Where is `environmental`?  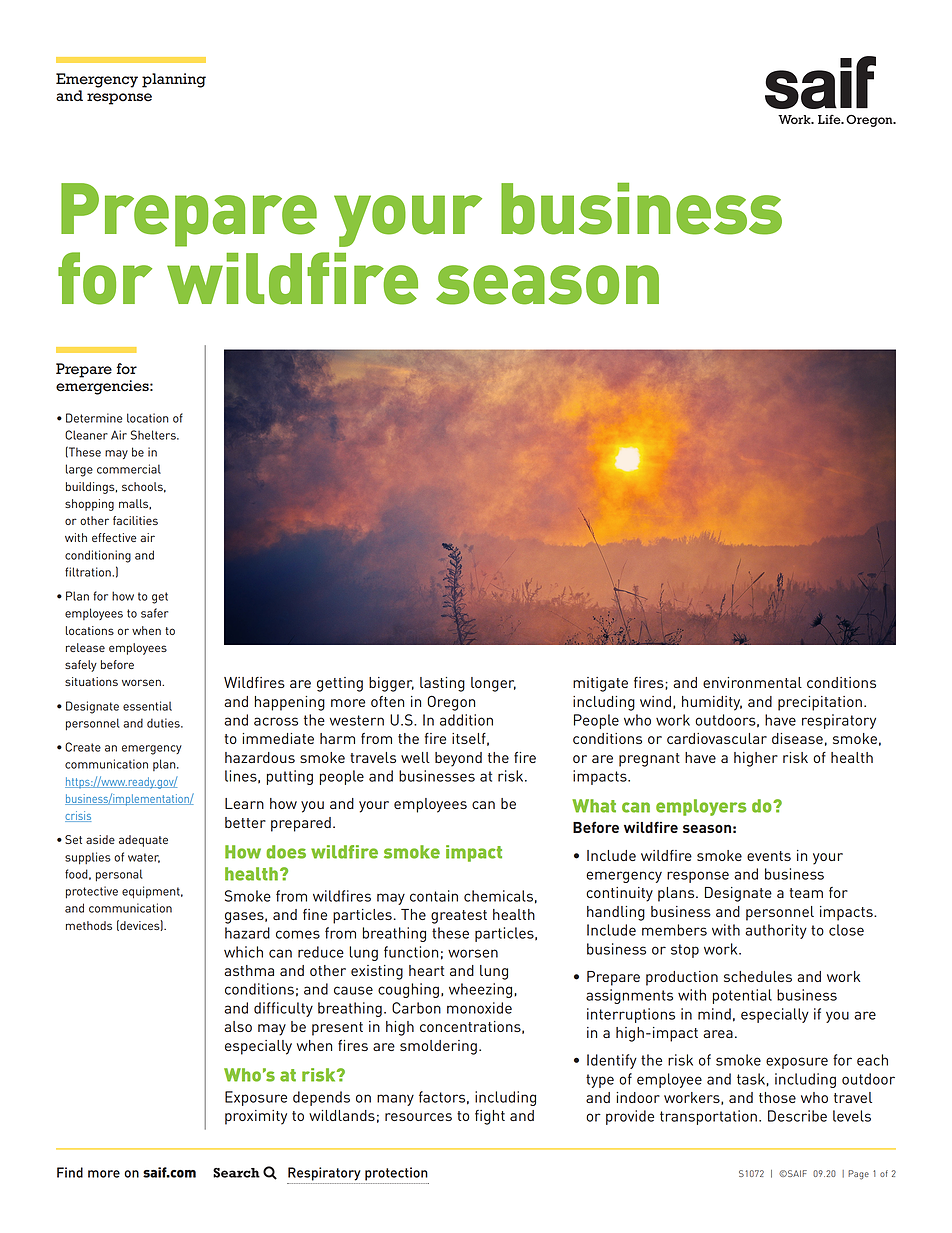 environmental is located at coordinates (752, 682).
